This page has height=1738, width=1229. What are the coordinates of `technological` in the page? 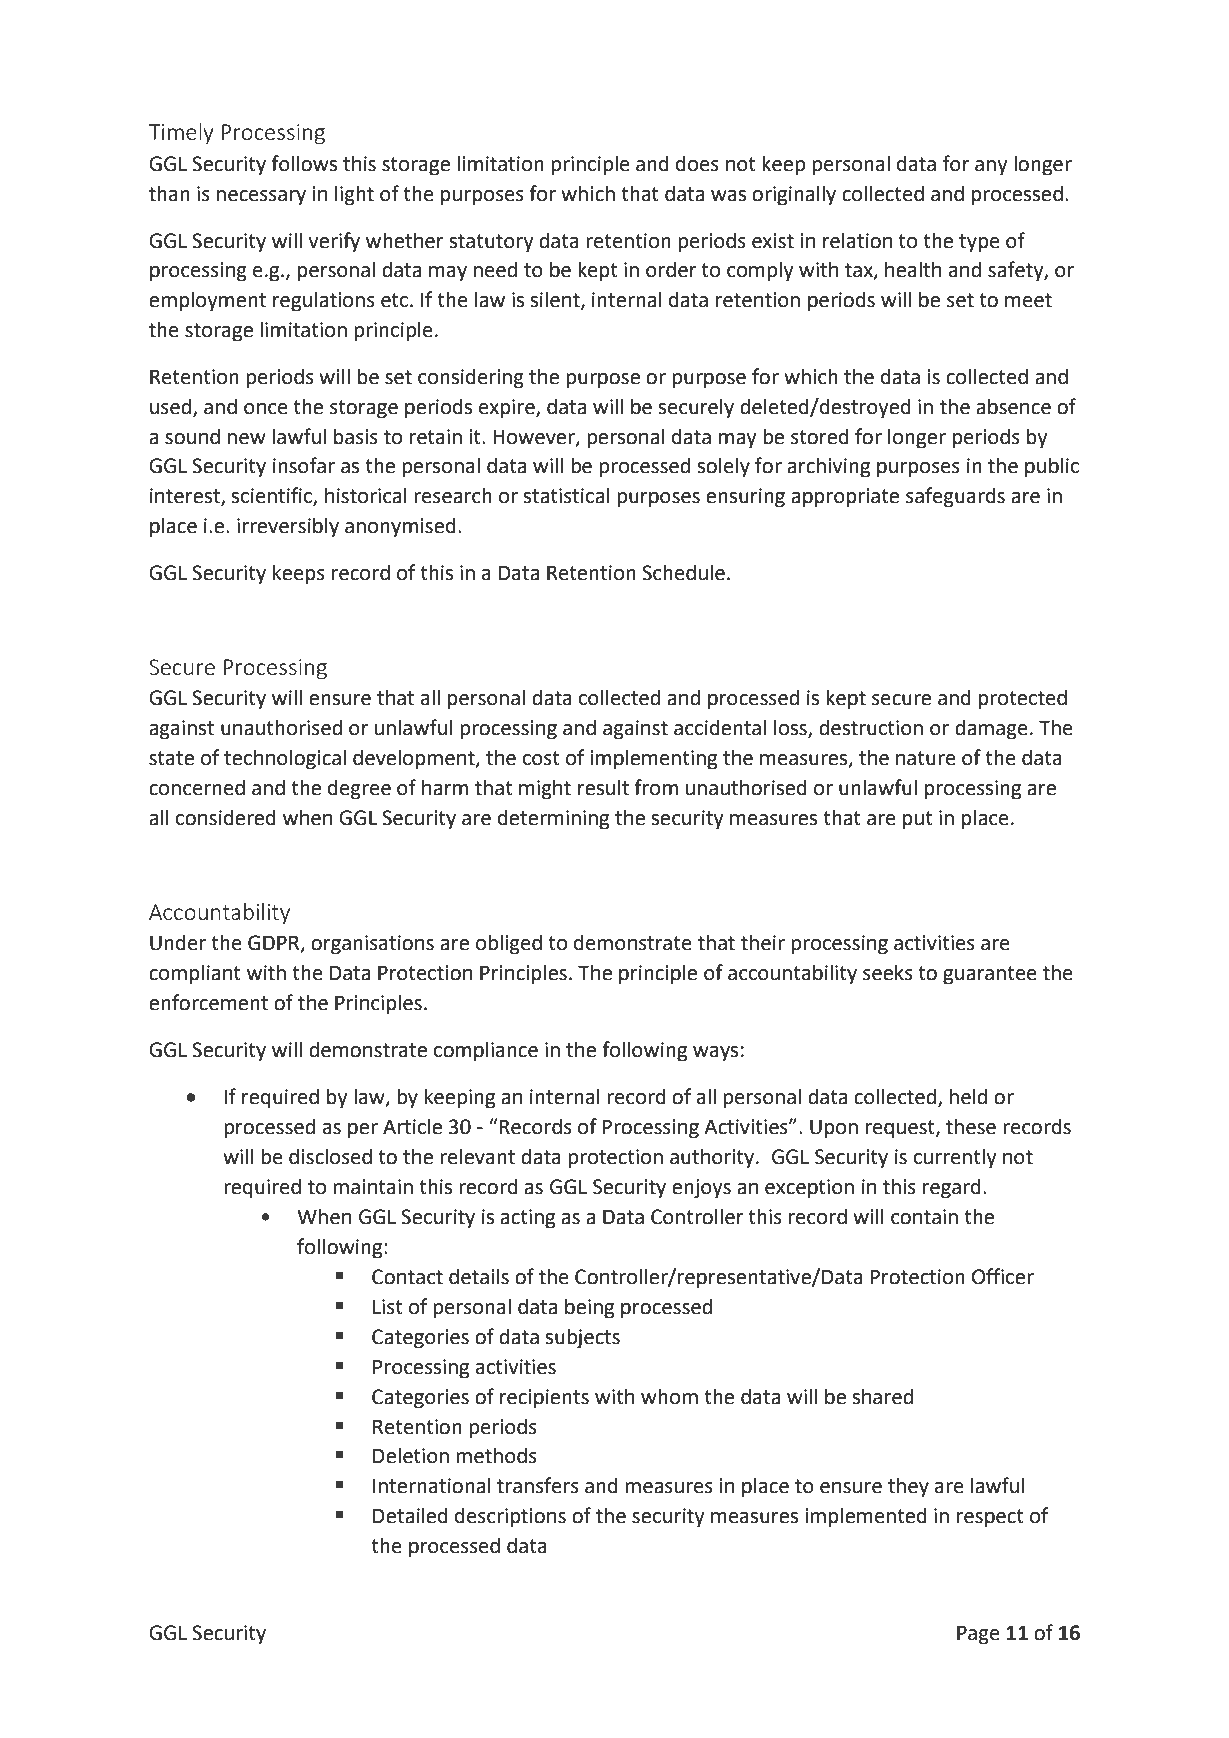 It's located at (285, 759).
